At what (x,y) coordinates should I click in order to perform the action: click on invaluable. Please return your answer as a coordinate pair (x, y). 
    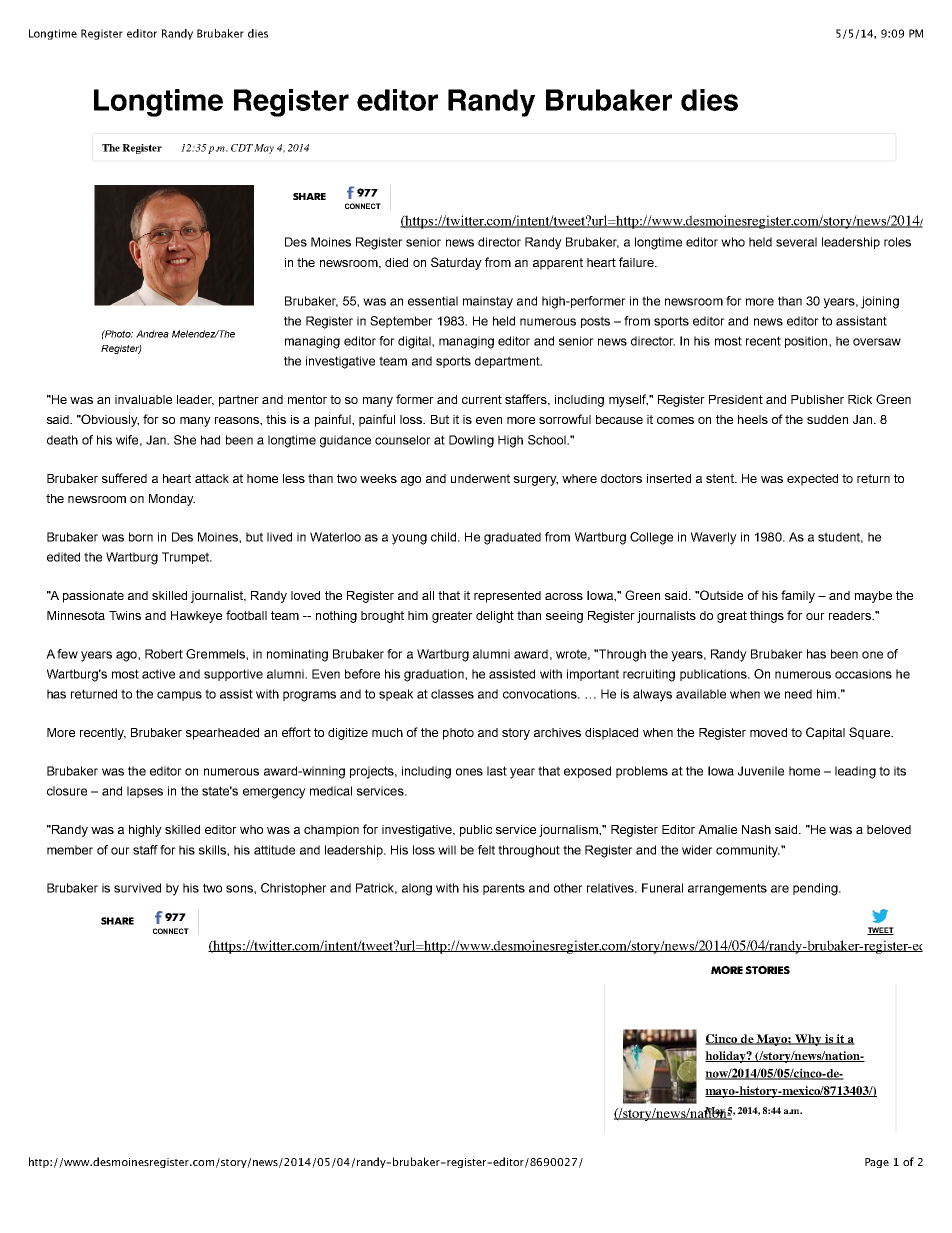
    Looking at the image, I should click on (143, 399).
